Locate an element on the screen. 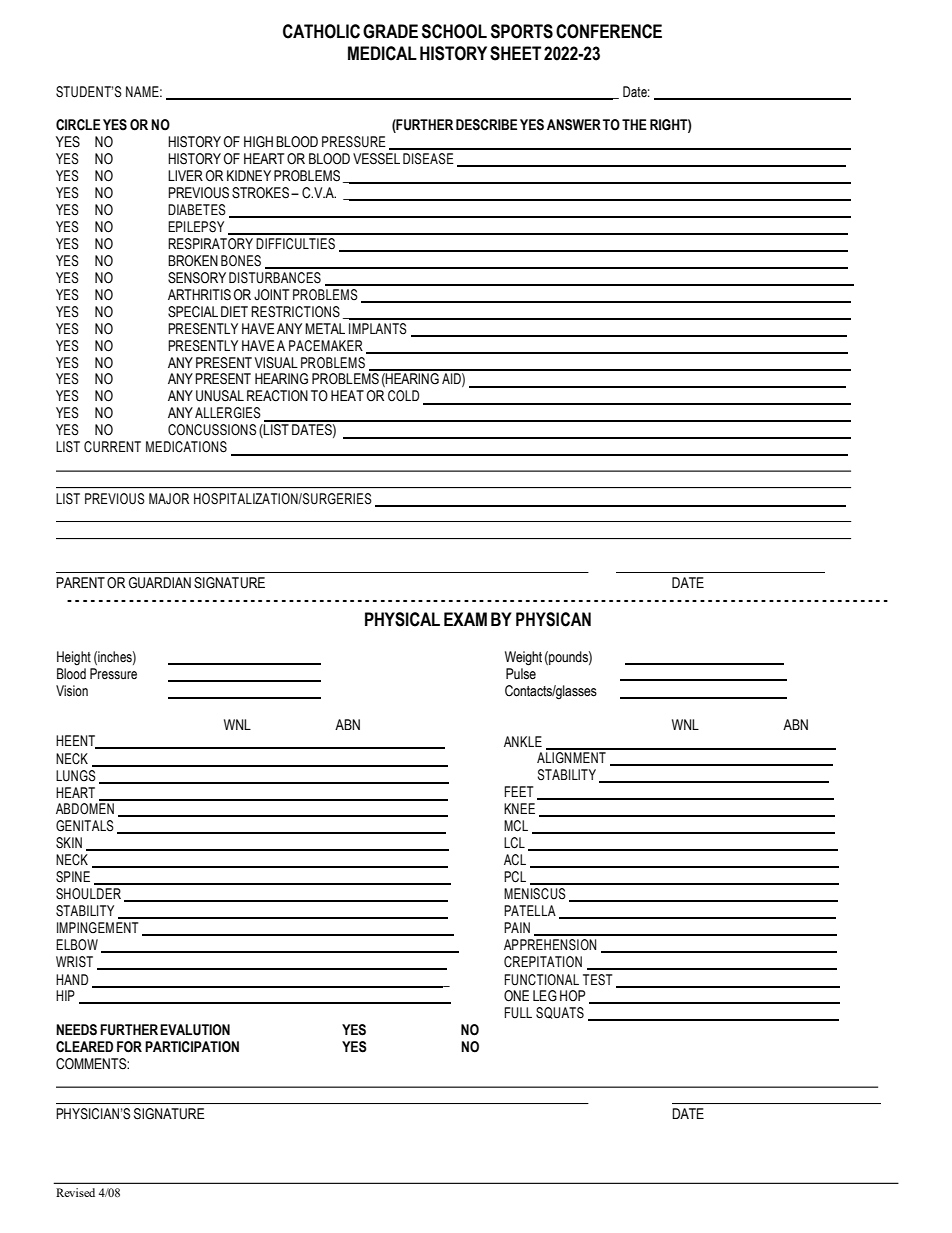 The height and width of the screenshot is (1233, 952). PHYSICAL is located at coordinates (402, 619).
